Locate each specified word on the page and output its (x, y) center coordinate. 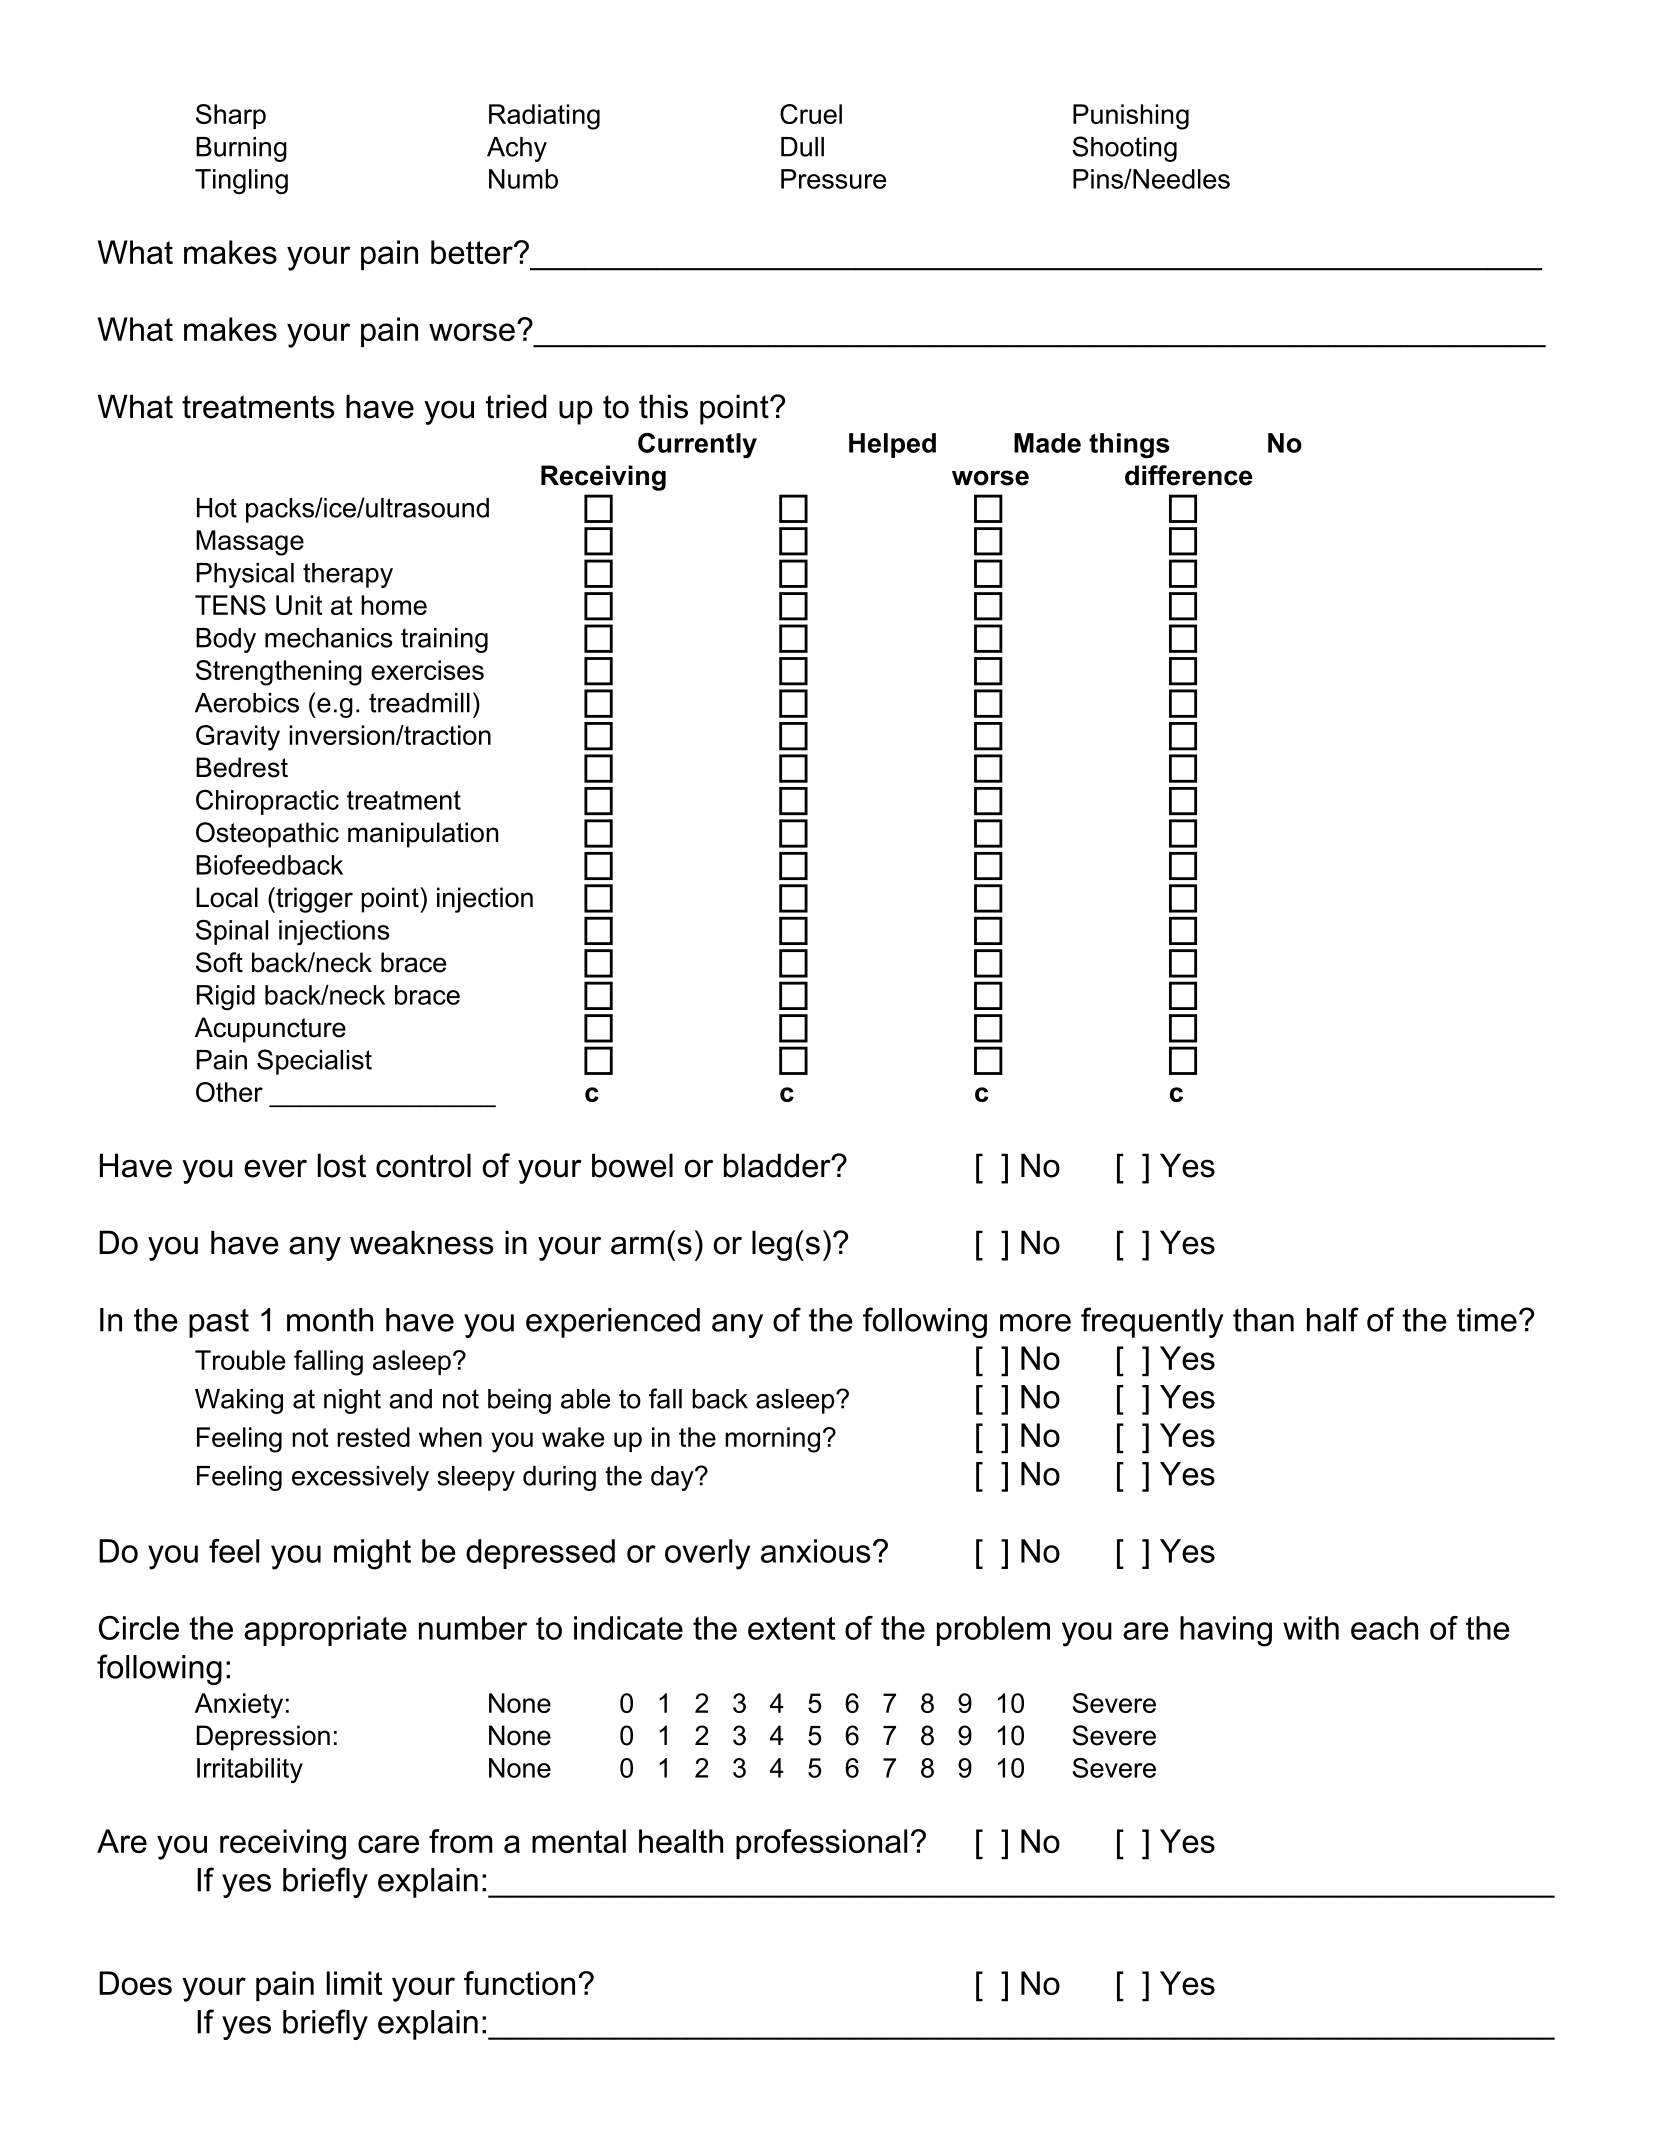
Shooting (1124, 149)
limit (354, 1983)
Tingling (241, 181)
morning (772, 1440)
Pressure (833, 179)
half (1333, 1319)
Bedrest (242, 767)
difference (1189, 475)
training (444, 640)
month (330, 1320)
